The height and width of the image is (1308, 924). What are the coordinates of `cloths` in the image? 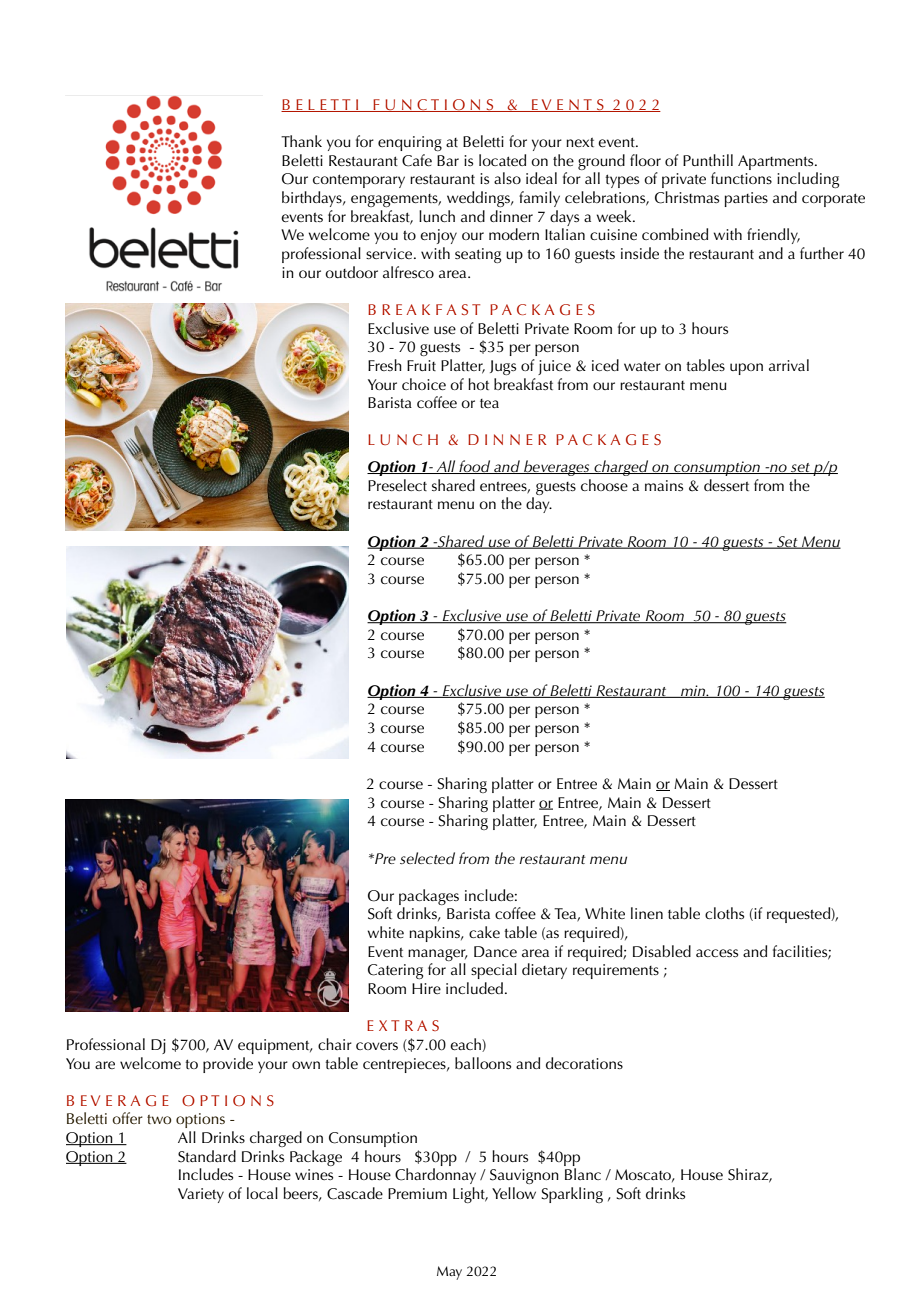 It's located at (724, 913).
